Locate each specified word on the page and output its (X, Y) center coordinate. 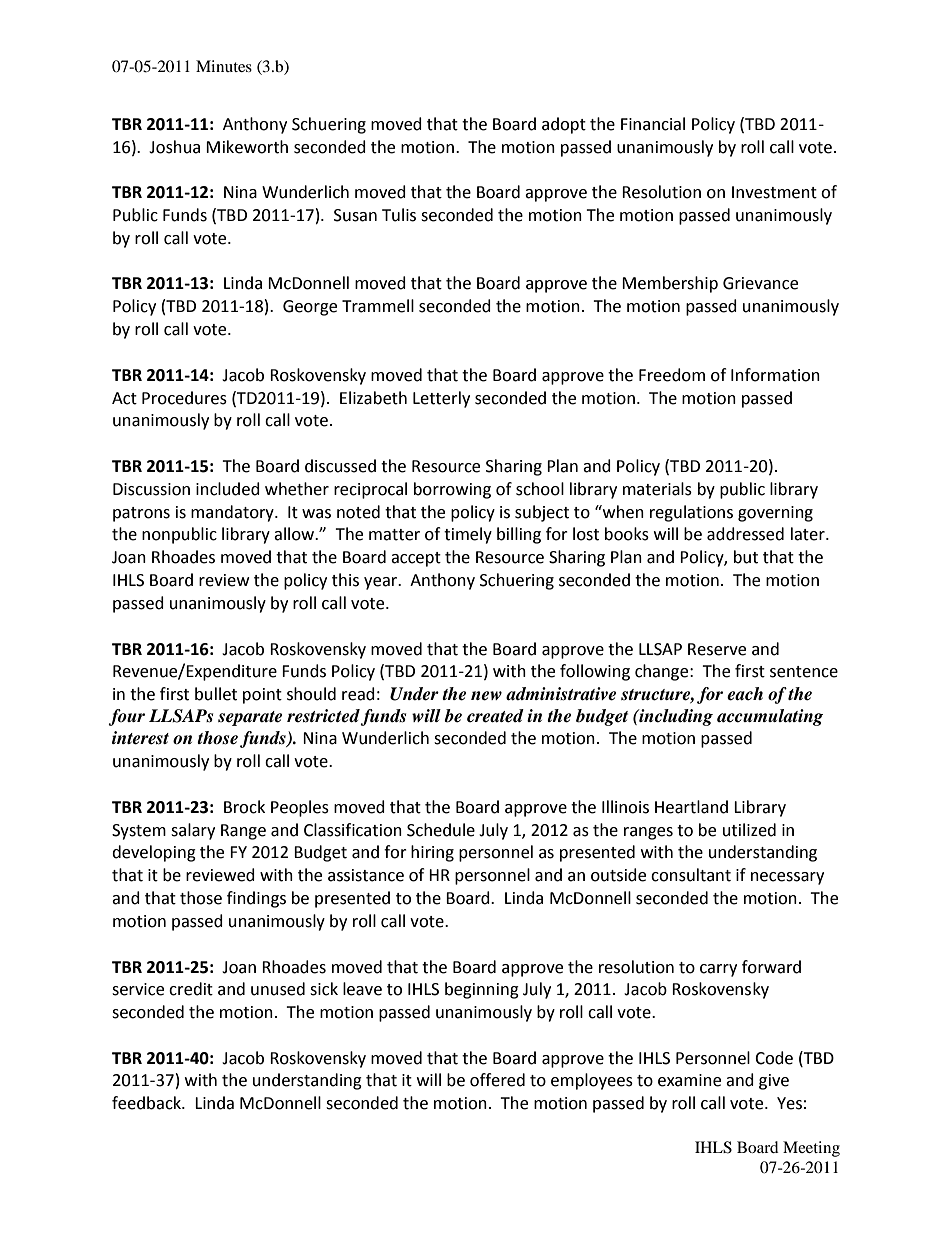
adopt (564, 125)
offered (497, 1080)
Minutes (224, 66)
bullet (216, 694)
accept (416, 559)
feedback (148, 1103)
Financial (653, 124)
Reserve (717, 649)
